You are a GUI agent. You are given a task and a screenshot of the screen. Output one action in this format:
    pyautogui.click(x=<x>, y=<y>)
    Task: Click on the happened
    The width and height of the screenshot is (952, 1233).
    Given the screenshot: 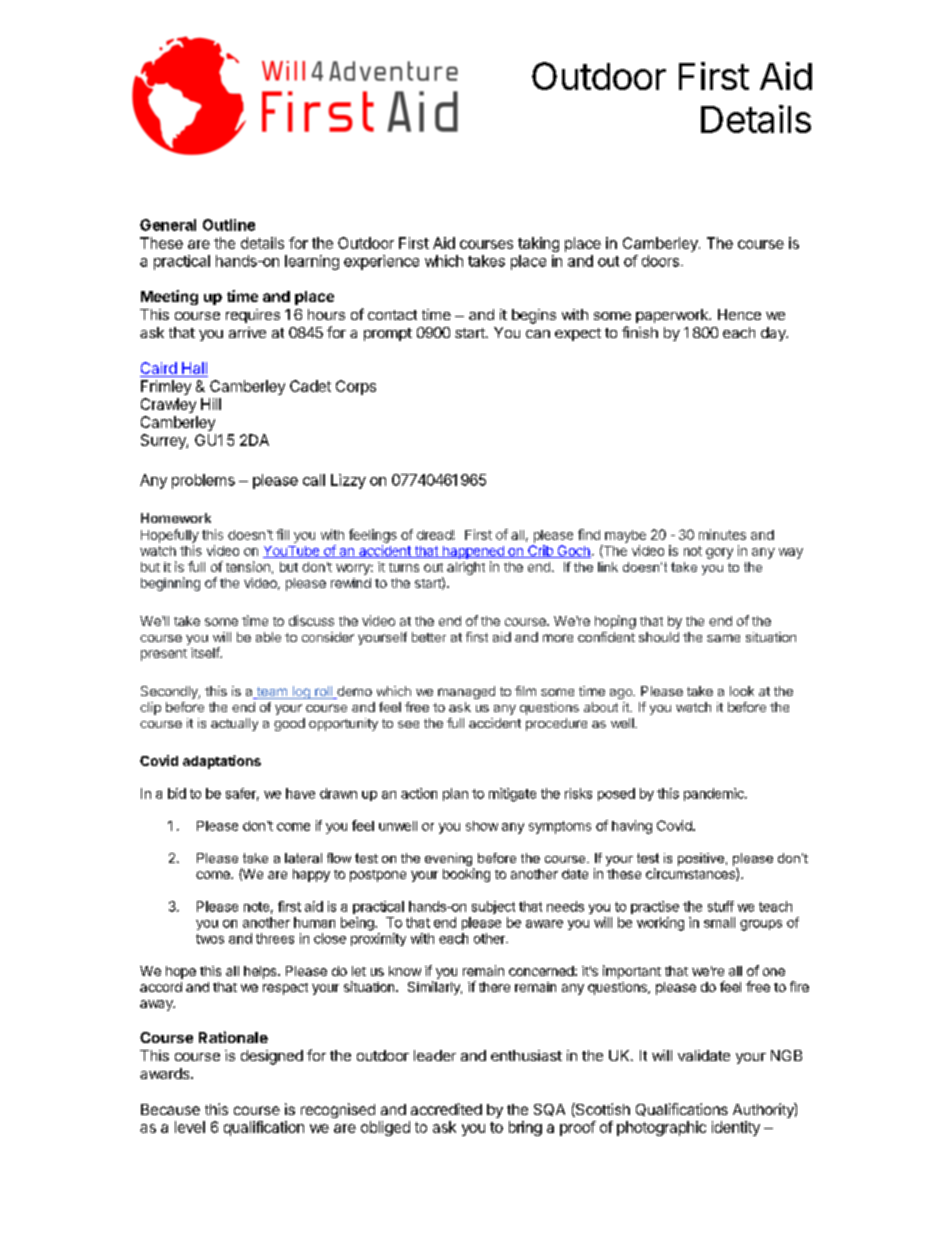 What is the action you would take?
    pyautogui.click(x=473, y=552)
